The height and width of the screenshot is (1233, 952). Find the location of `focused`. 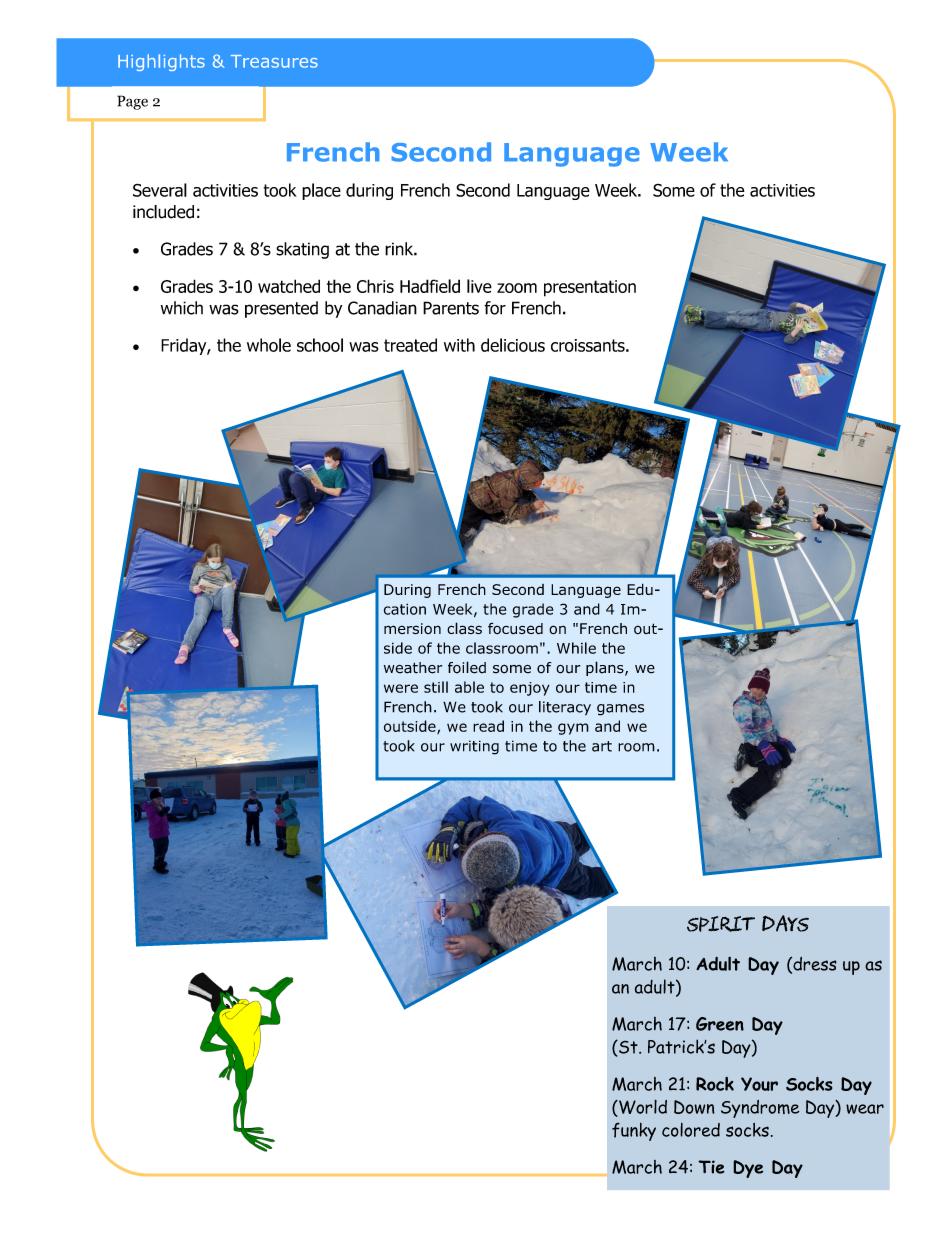

focused is located at coordinates (515, 629).
